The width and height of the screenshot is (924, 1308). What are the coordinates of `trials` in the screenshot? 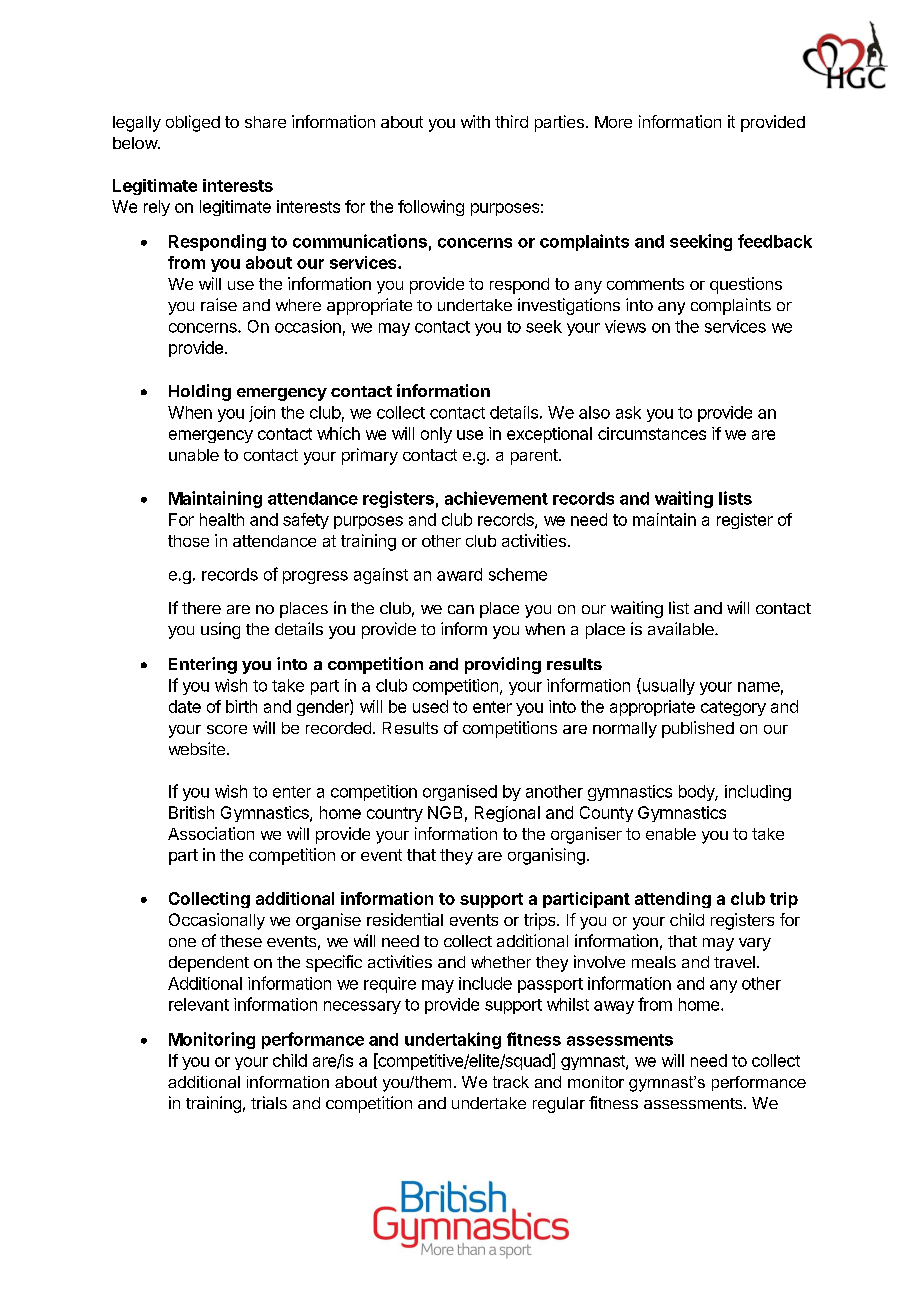 It's located at (269, 1102).
